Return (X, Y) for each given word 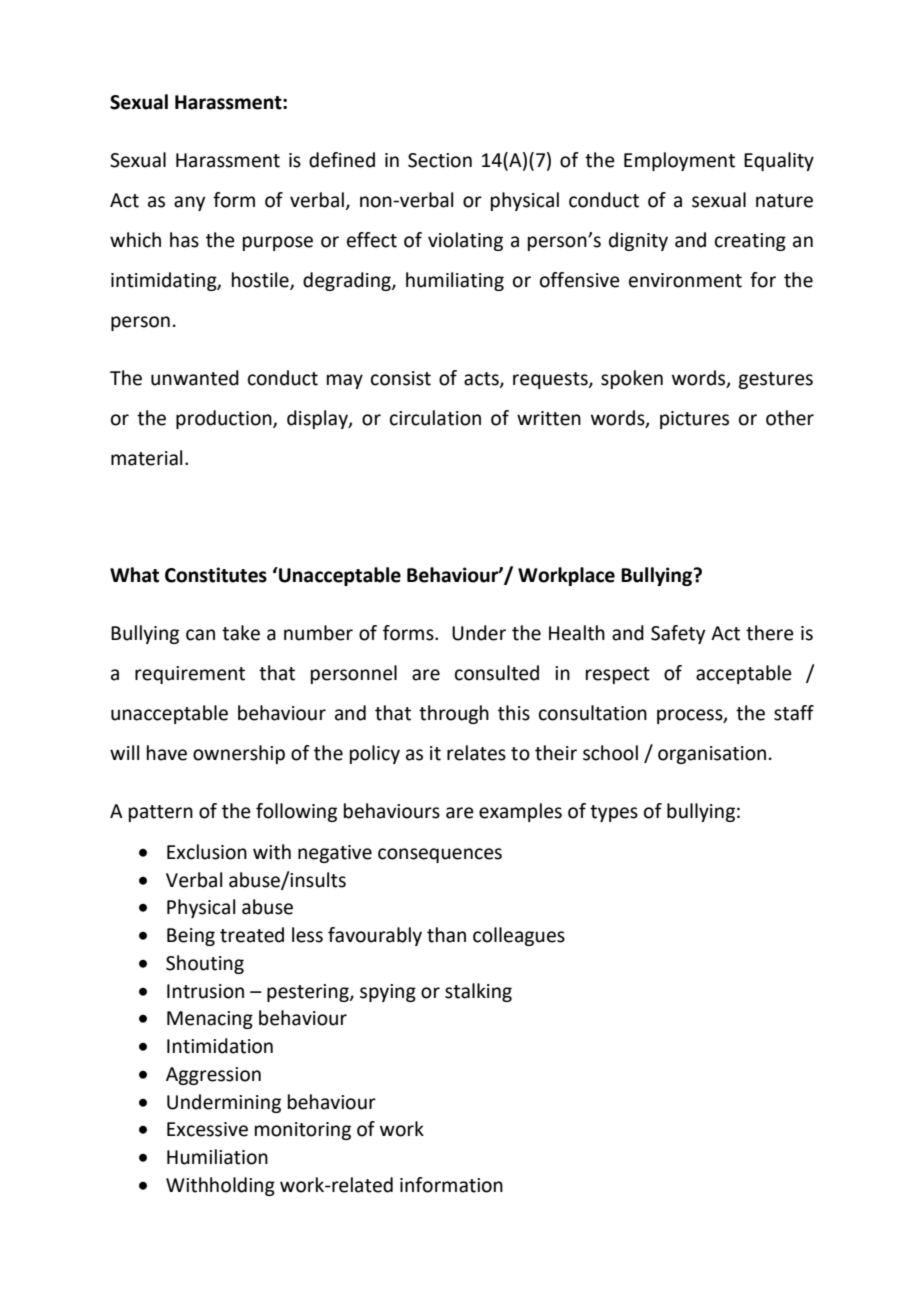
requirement (190, 675)
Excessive (207, 1129)
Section (440, 160)
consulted (497, 673)
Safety (678, 634)
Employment (679, 161)
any (189, 203)
